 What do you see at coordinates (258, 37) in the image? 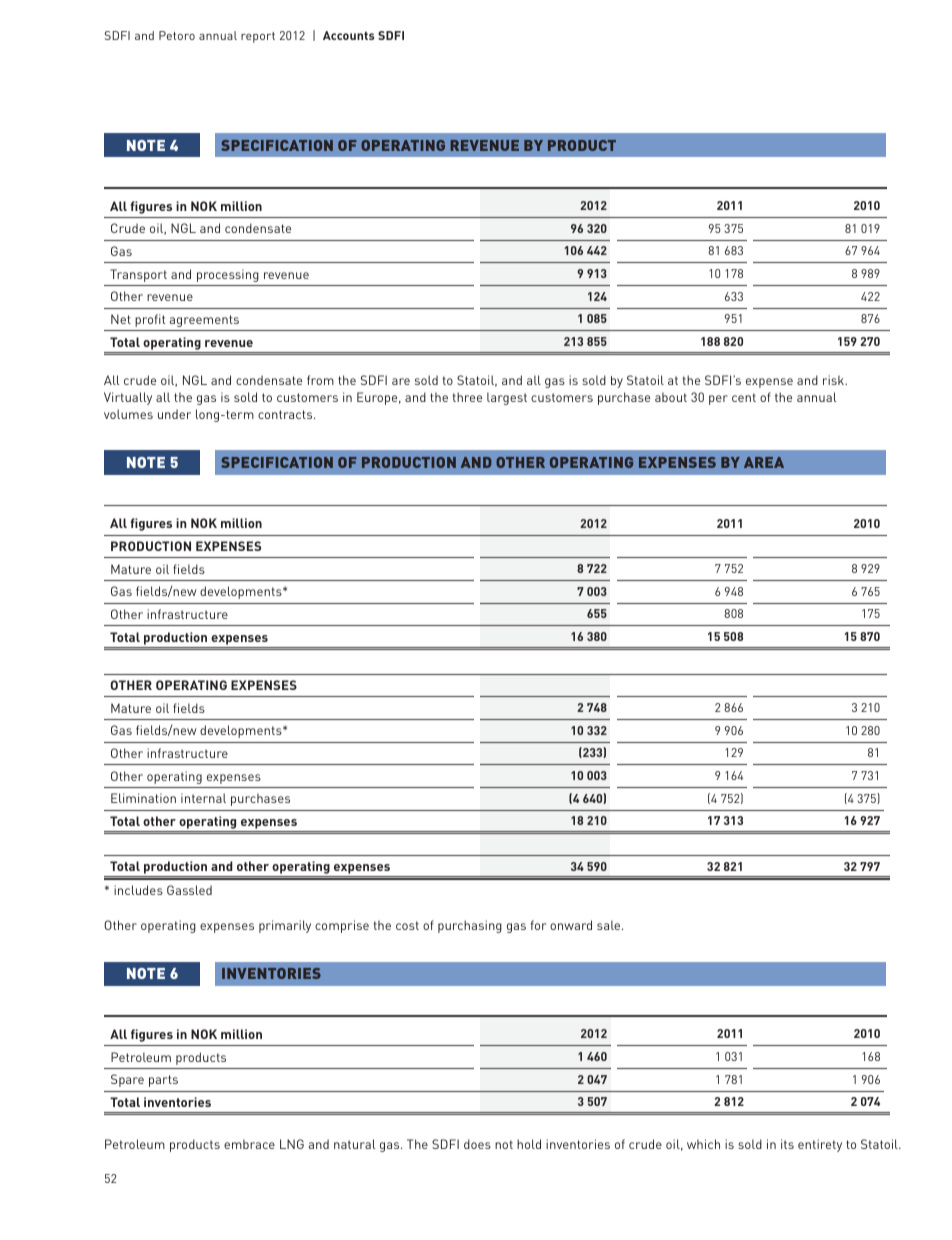
I see `report` at bounding box center [258, 37].
